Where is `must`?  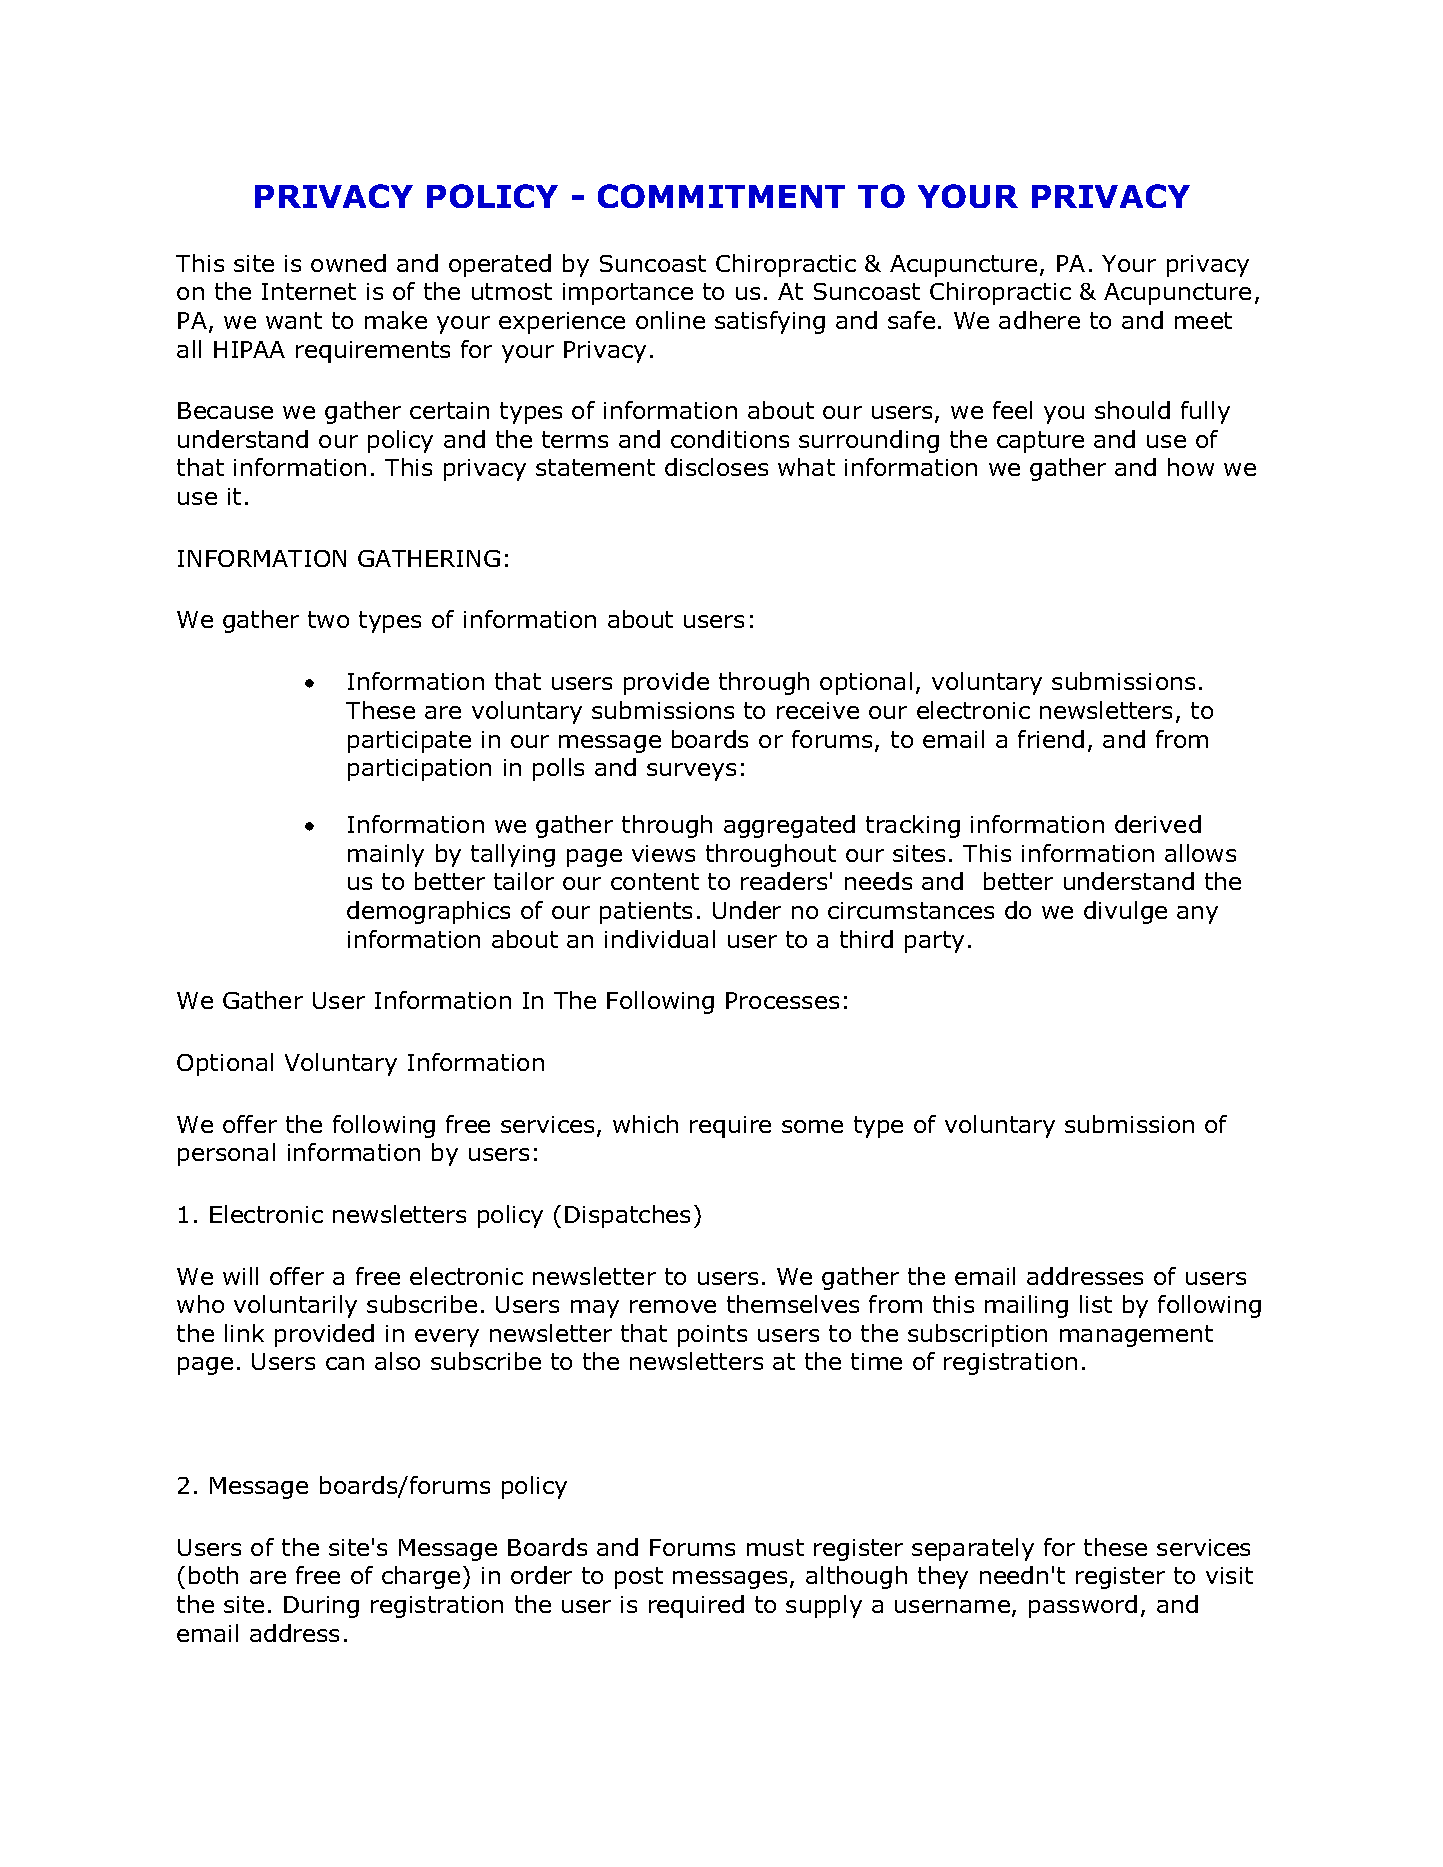
must is located at coordinates (775, 1547).
